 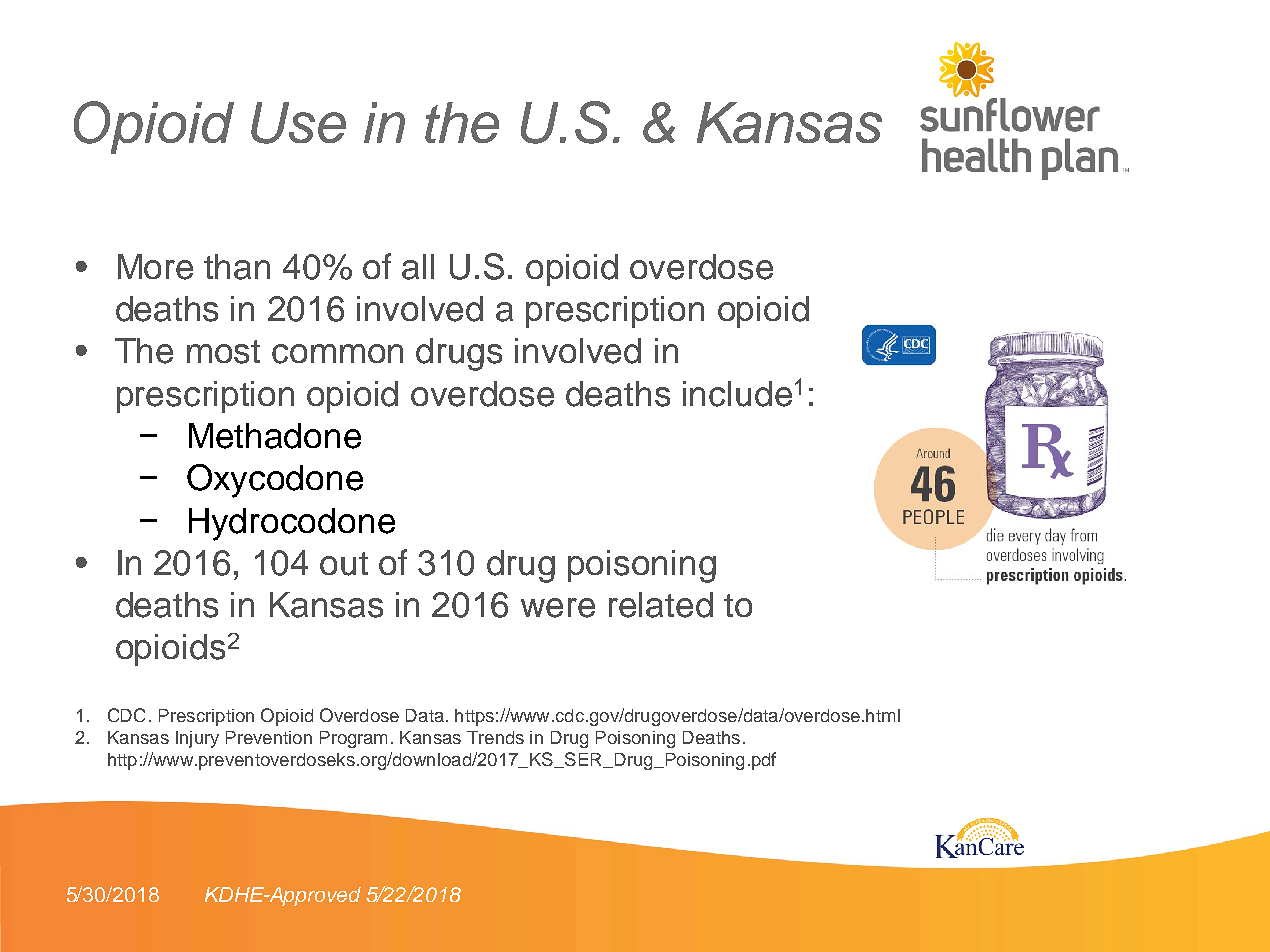 What do you see at coordinates (237, 267) in the screenshot?
I see `than` at bounding box center [237, 267].
